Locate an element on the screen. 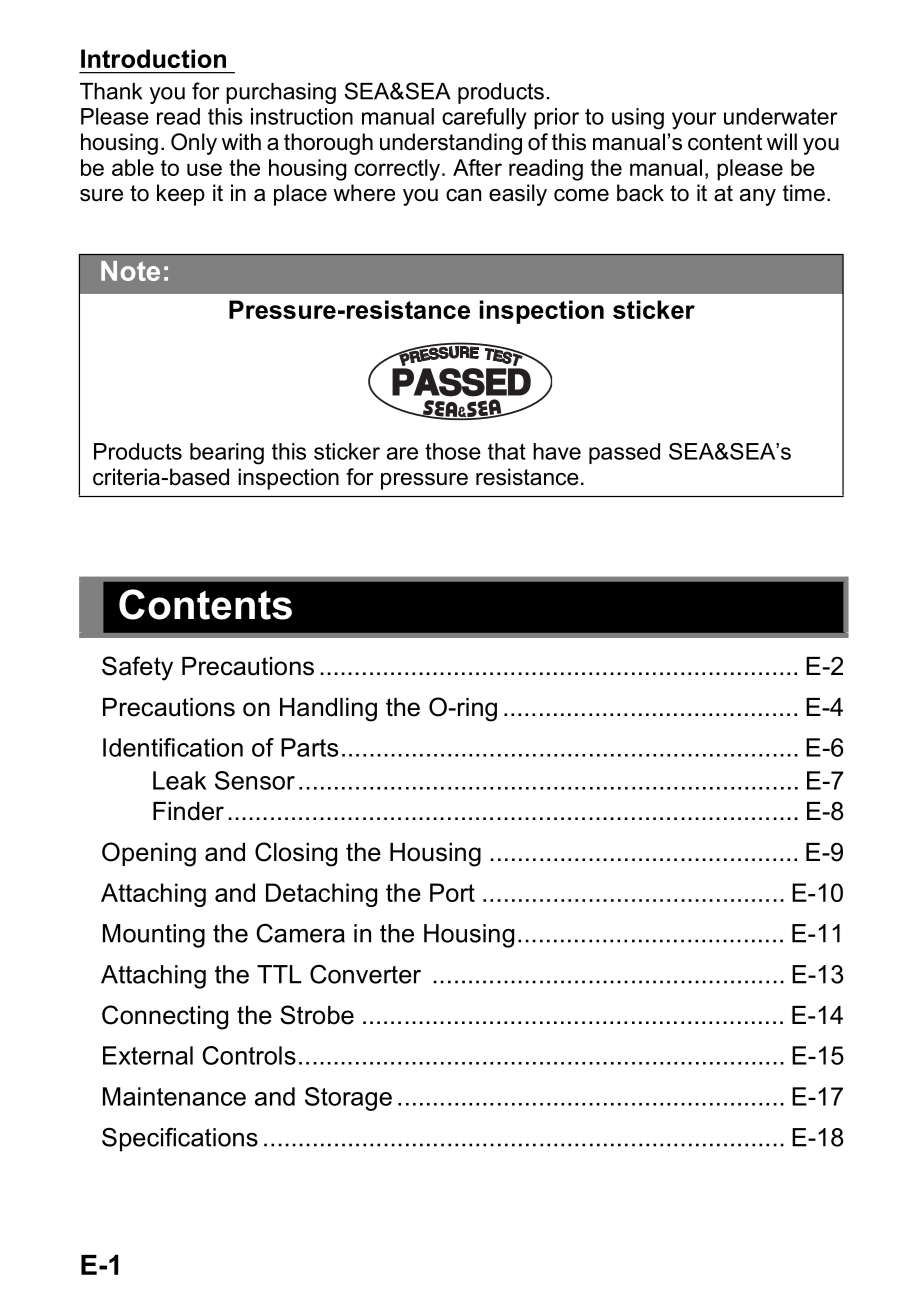  Note is located at coordinates (130, 271).
